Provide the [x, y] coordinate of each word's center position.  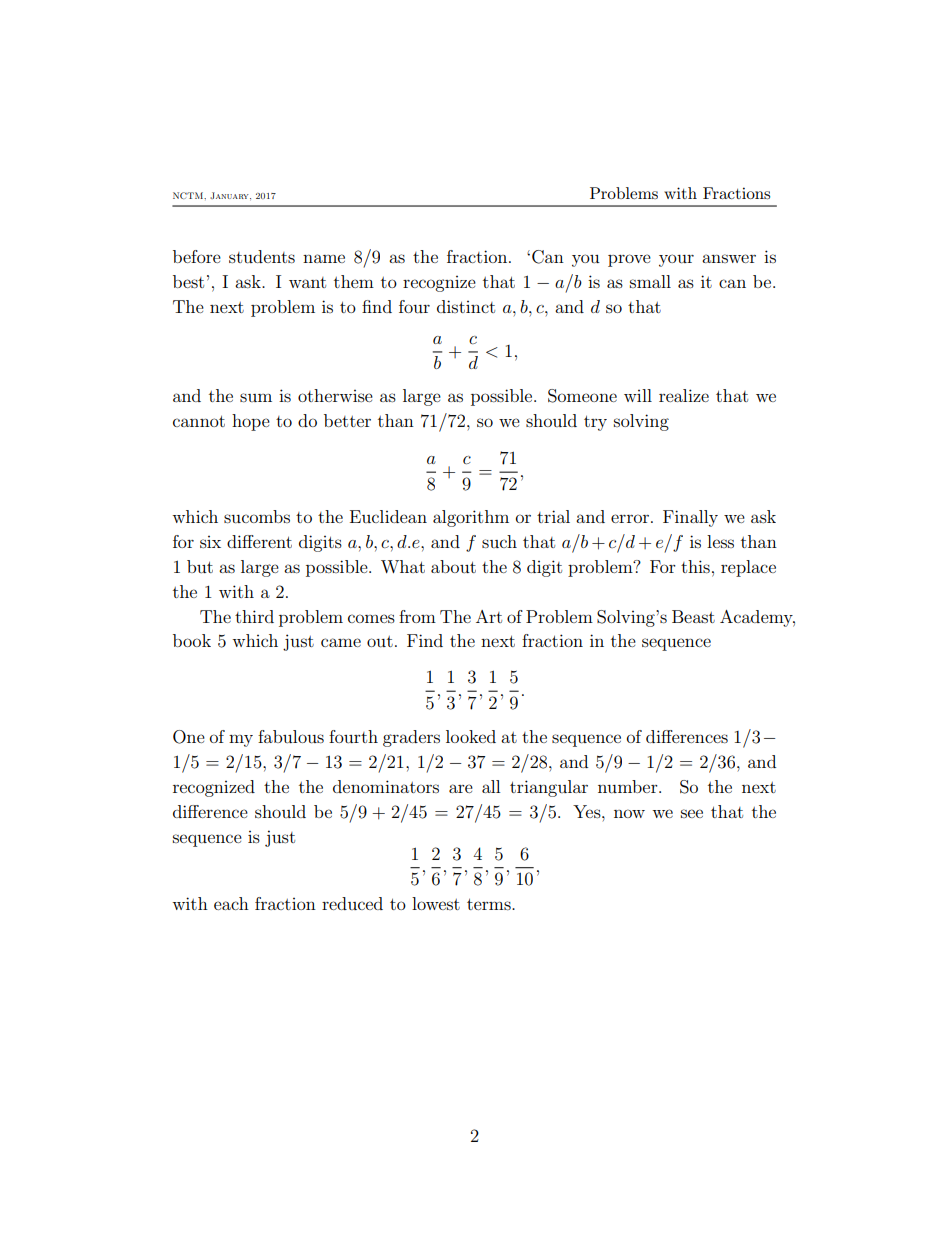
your [676, 260]
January [230, 195]
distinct [466, 306]
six [210, 542]
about [453, 566]
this [695, 566]
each [231, 903]
